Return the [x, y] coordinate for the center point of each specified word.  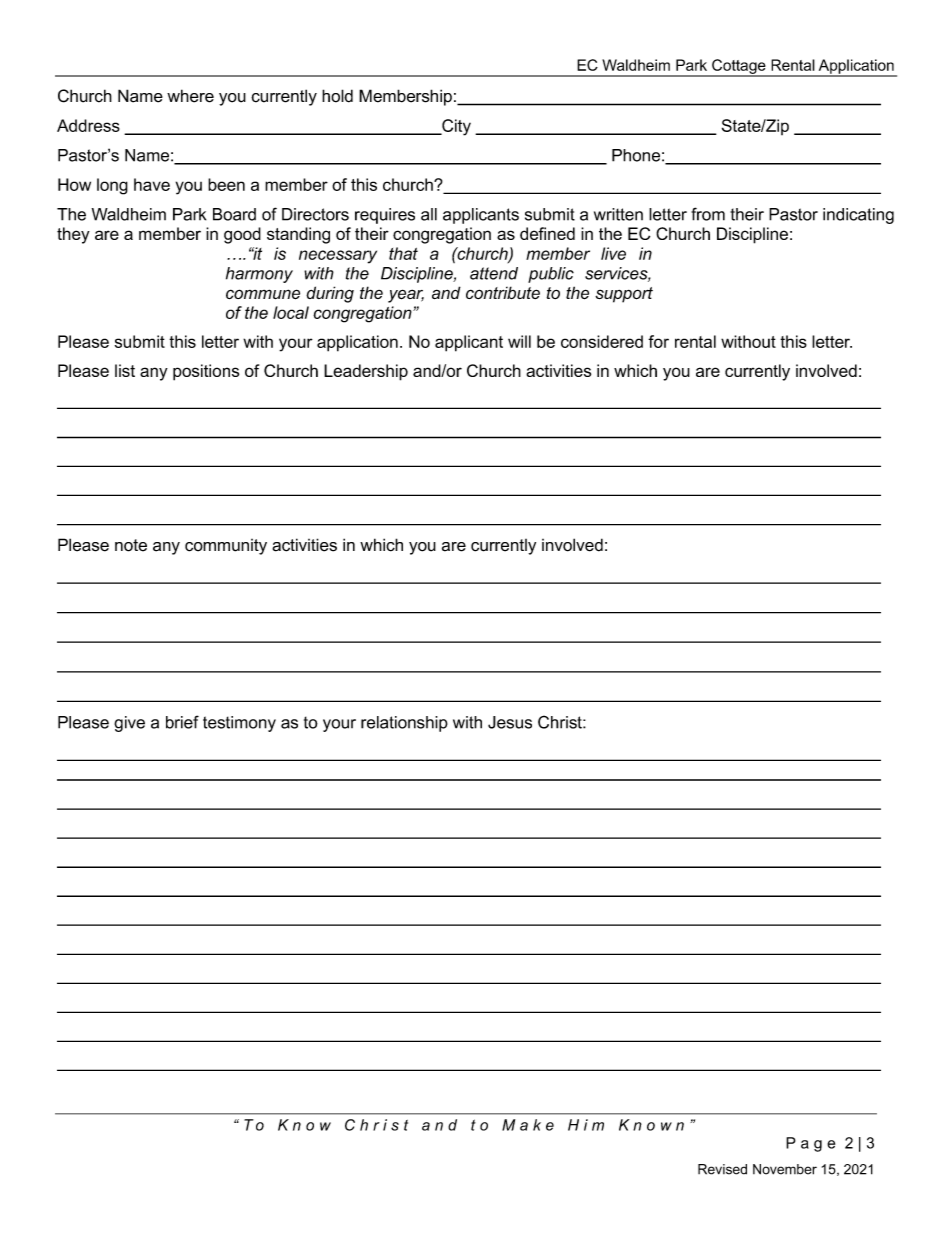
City [455, 127]
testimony [239, 724]
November [785, 1169]
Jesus [510, 722]
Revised [722, 1169]
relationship [404, 724]
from [708, 214]
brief [182, 722]
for [658, 341]
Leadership [366, 372]
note [131, 545]
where [190, 96]
